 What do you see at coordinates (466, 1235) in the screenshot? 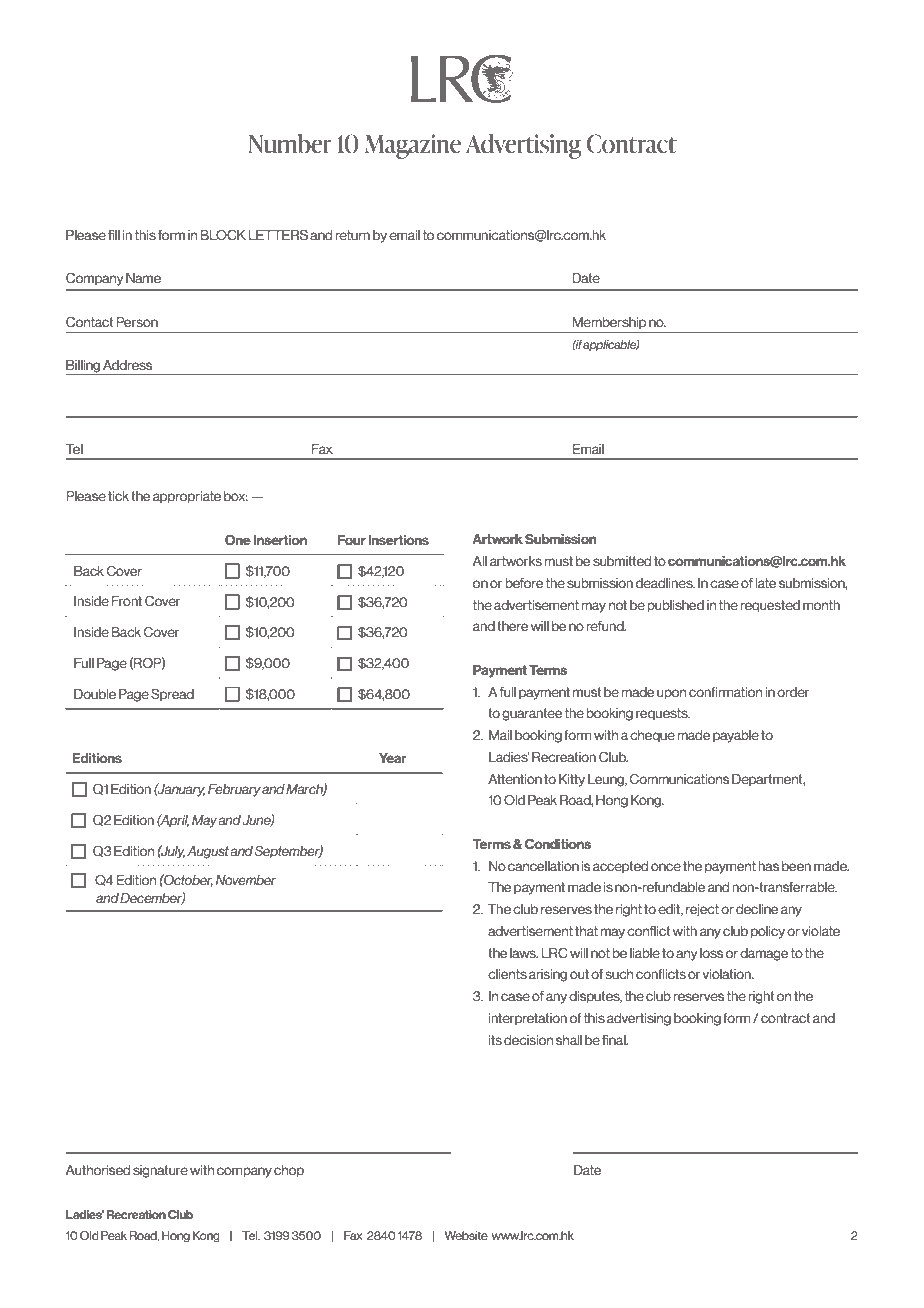
I see `Website` at bounding box center [466, 1235].
